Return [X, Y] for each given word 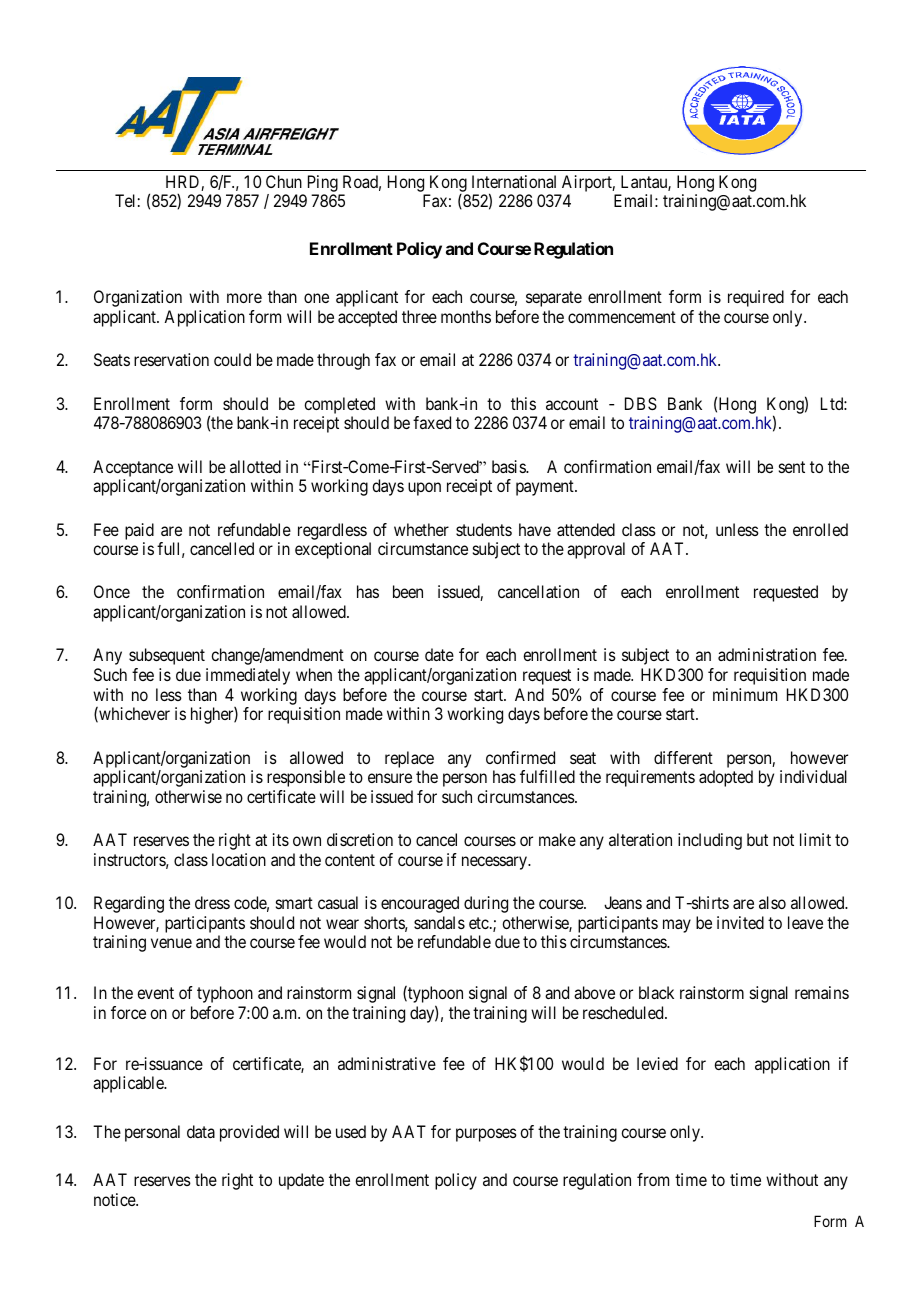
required [756, 298]
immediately [248, 676]
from [653, 1179]
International [514, 181]
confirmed [520, 757]
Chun [284, 181]
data [201, 1131]
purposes [486, 1135]
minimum [745, 694]
